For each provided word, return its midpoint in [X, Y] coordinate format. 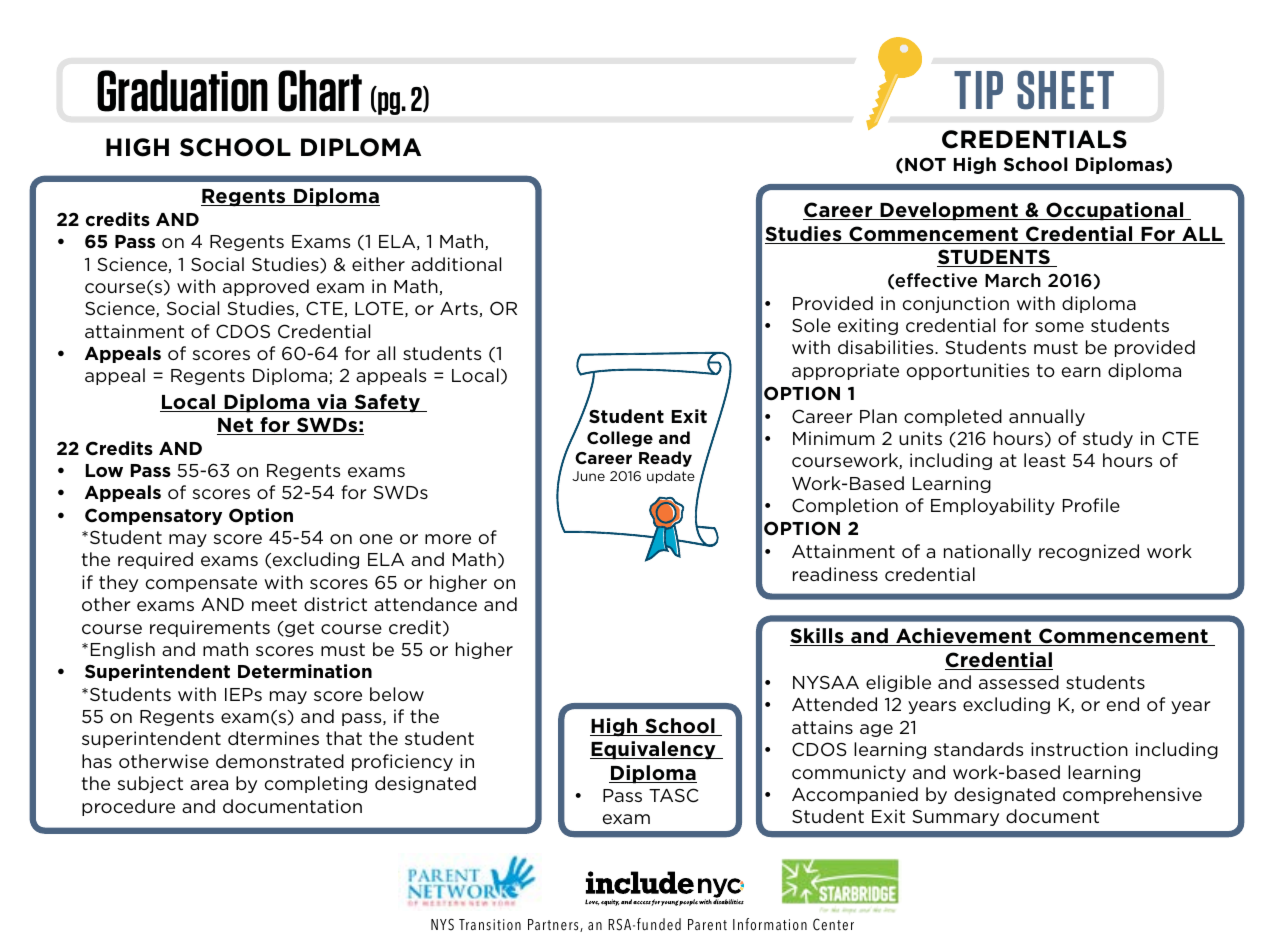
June [588, 476]
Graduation [182, 91]
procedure [128, 807]
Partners [554, 925]
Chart [320, 91]
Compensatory [153, 516]
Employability [993, 506]
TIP [978, 90]
